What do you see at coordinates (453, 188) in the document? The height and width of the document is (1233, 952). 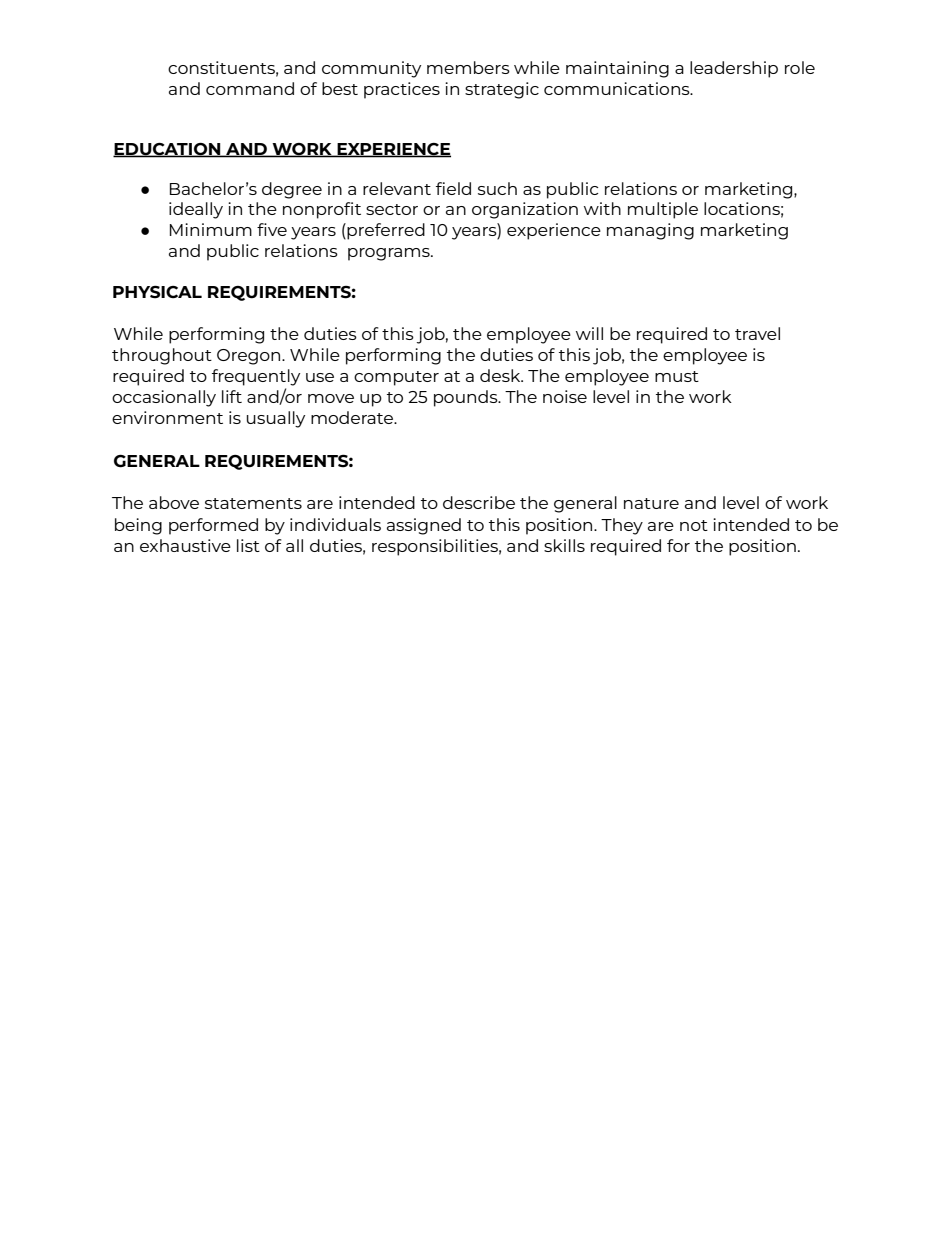 I see `field` at bounding box center [453, 188].
